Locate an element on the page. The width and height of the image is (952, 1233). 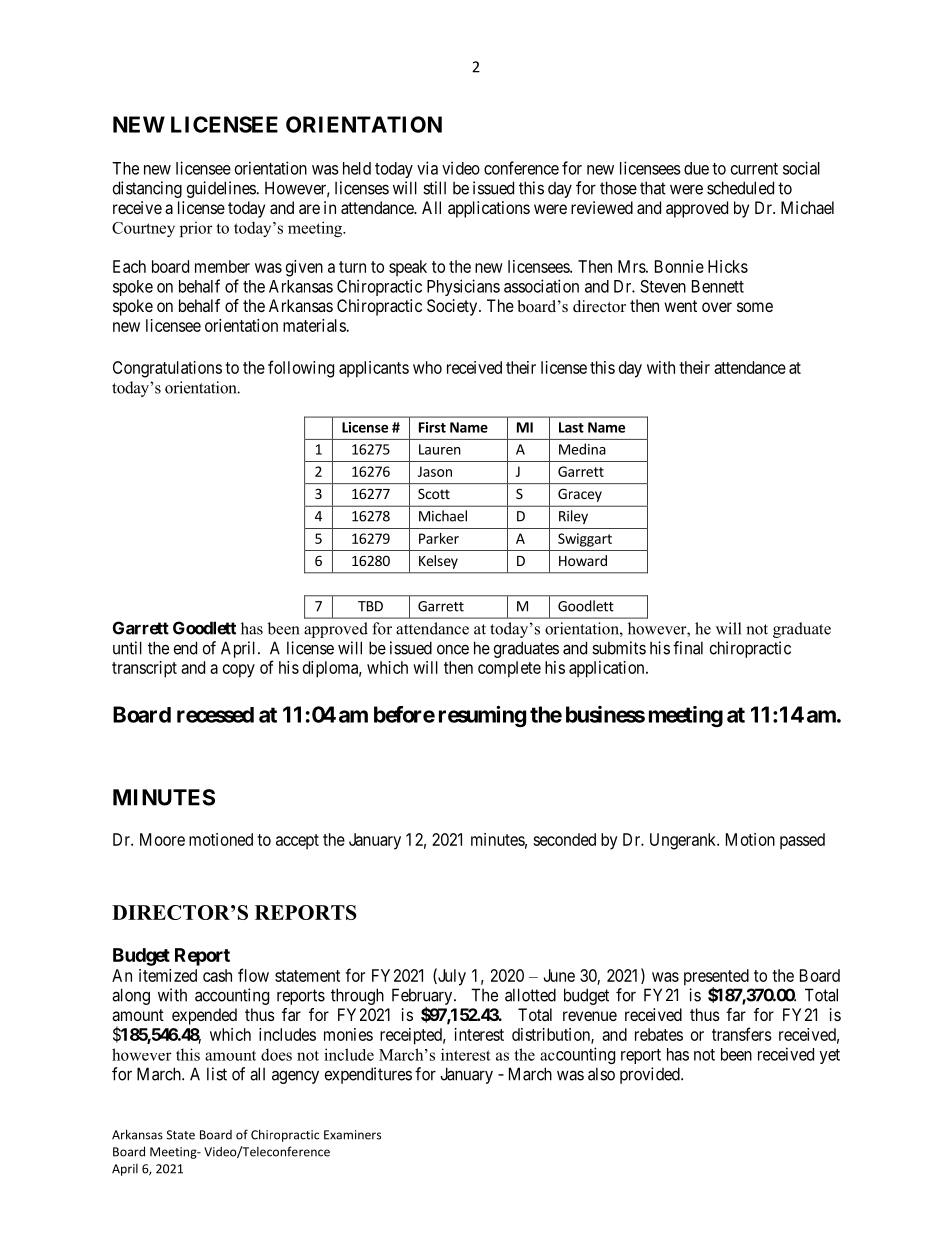
copy is located at coordinates (239, 671).
